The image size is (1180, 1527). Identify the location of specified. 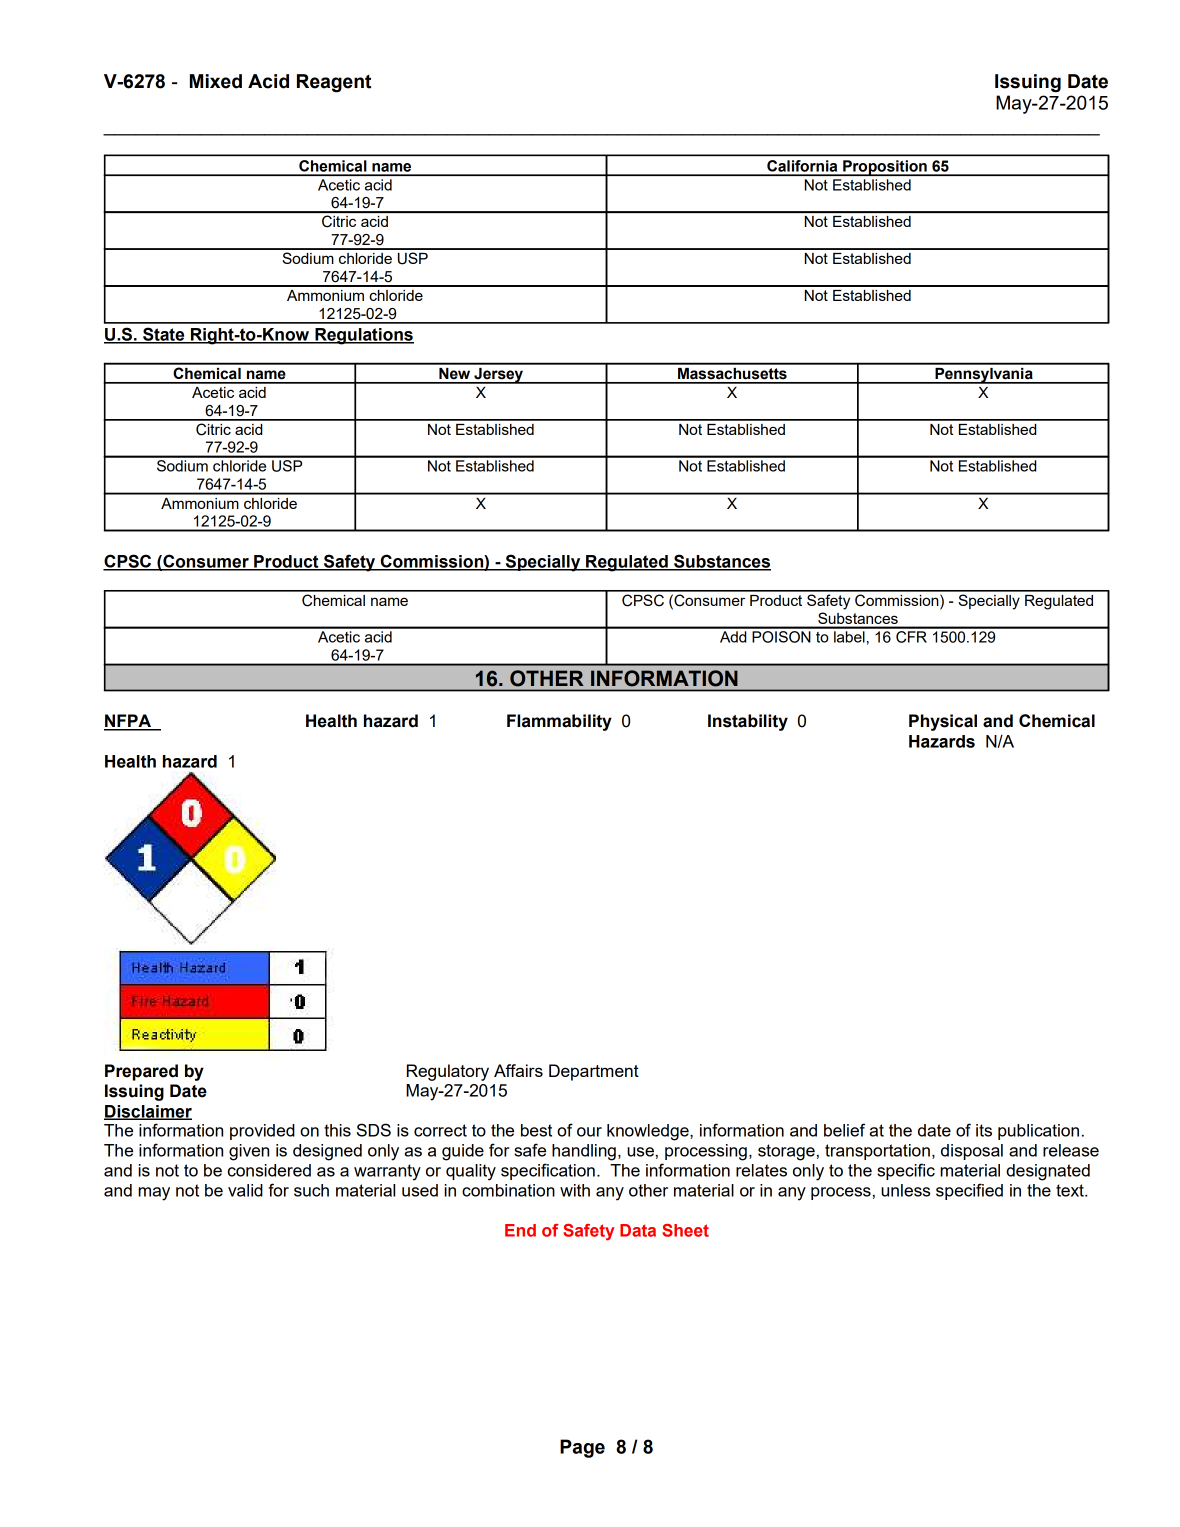
(969, 1191).
